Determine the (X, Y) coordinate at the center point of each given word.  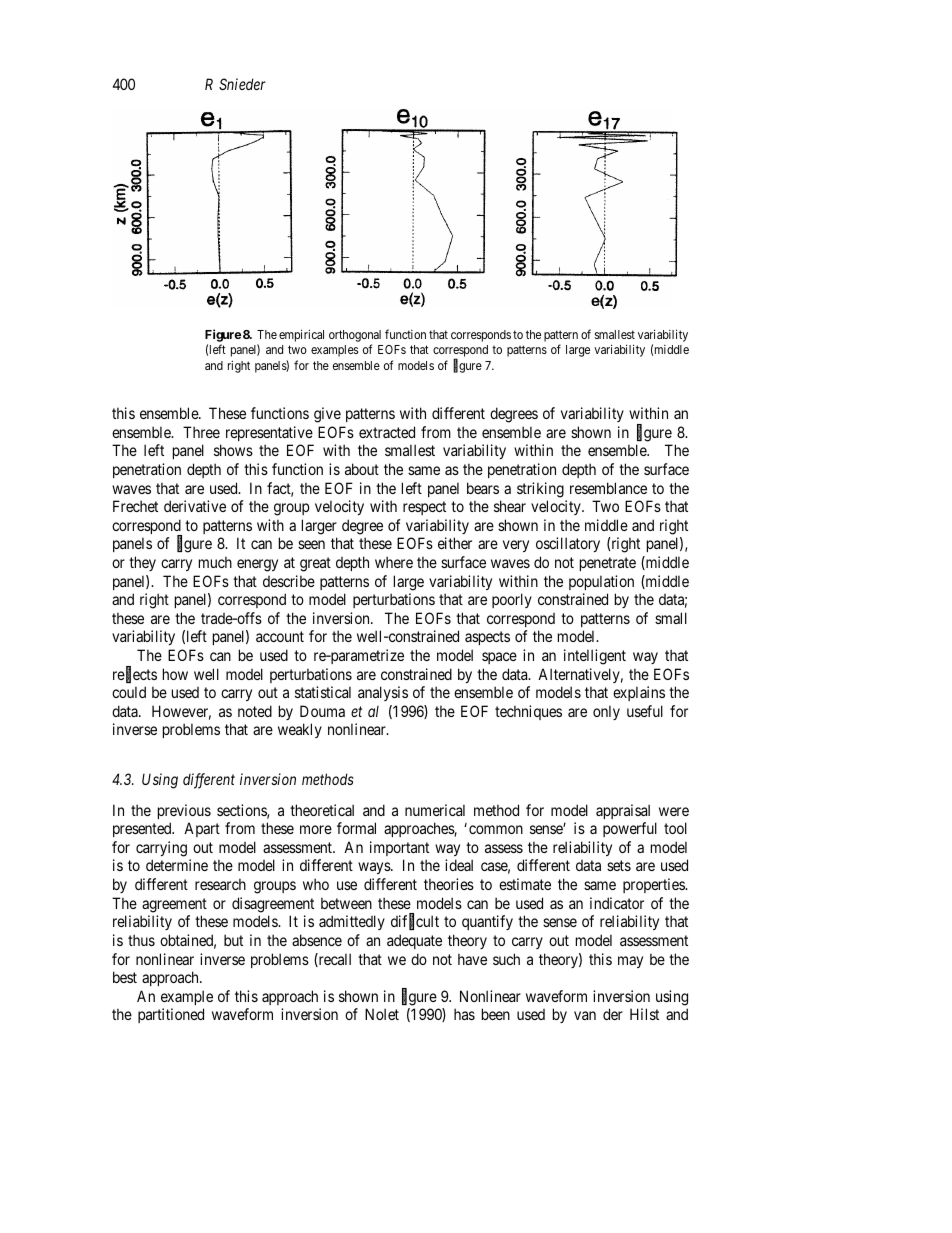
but (233, 940)
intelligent (595, 657)
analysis (383, 693)
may (630, 962)
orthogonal (355, 336)
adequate (414, 941)
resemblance (608, 488)
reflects (135, 675)
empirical (301, 335)
